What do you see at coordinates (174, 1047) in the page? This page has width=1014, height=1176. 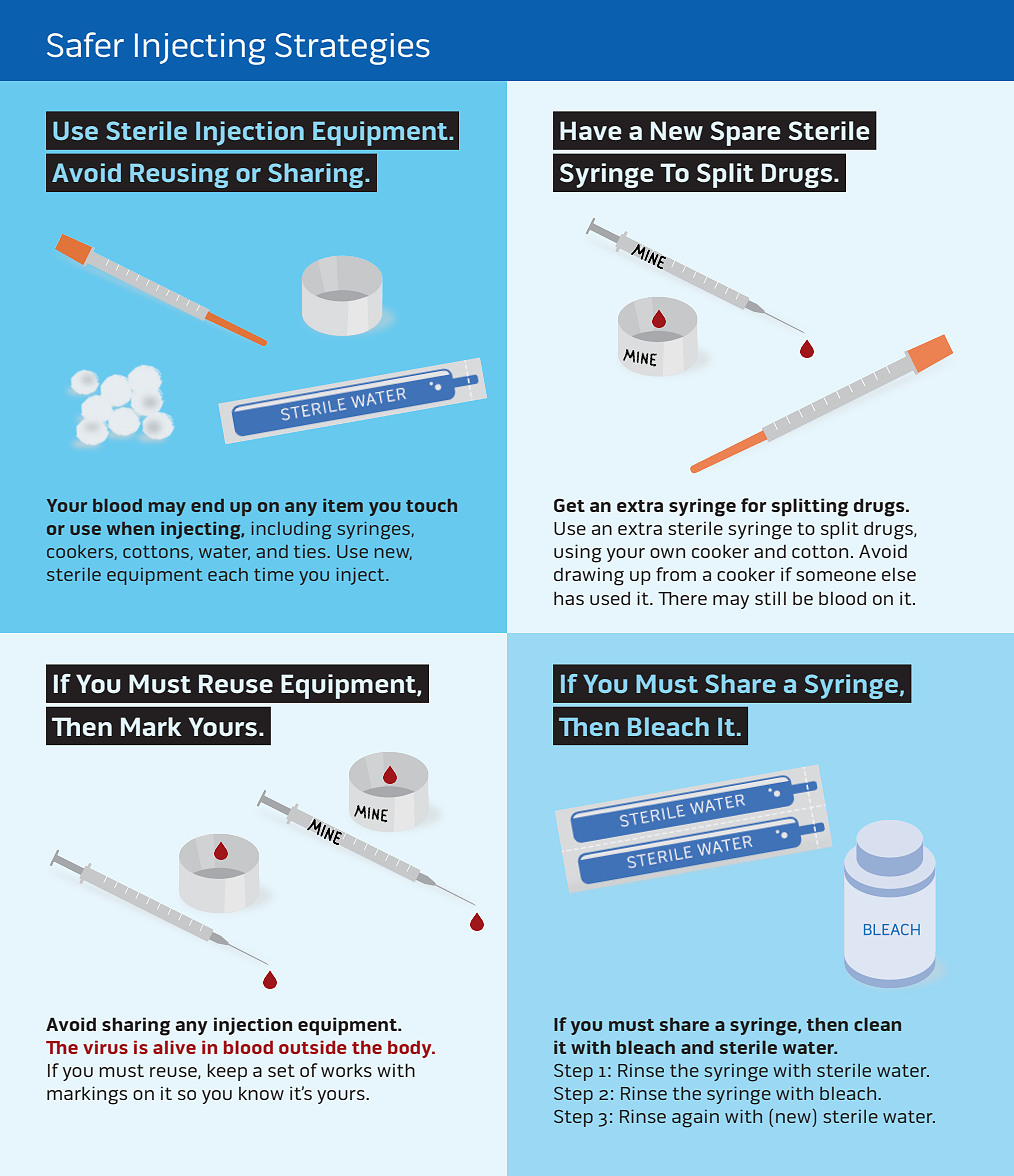 I see `alive` at bounding box center [174, 1047].
